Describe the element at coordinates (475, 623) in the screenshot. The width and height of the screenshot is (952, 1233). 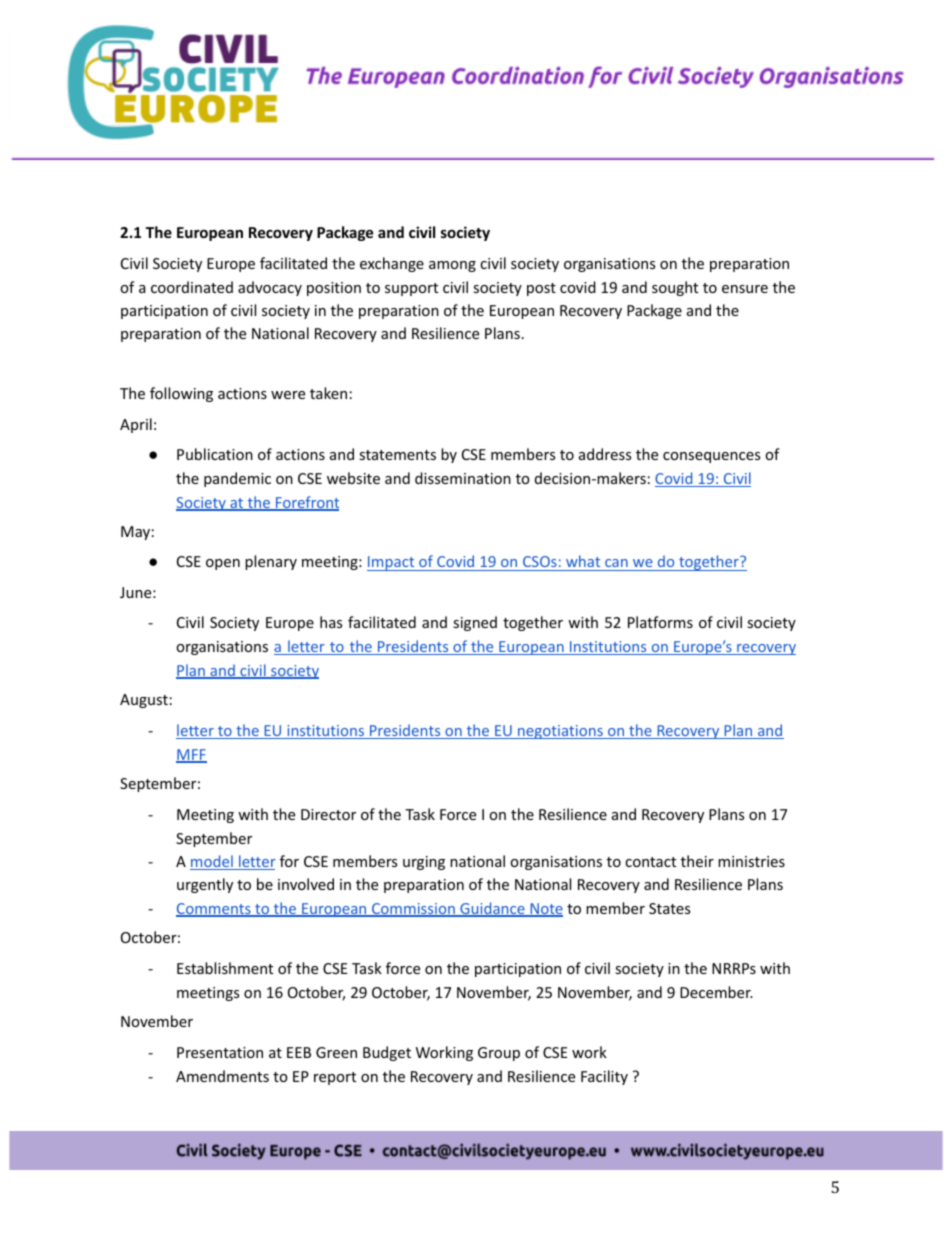
I see `signed` at that location.
